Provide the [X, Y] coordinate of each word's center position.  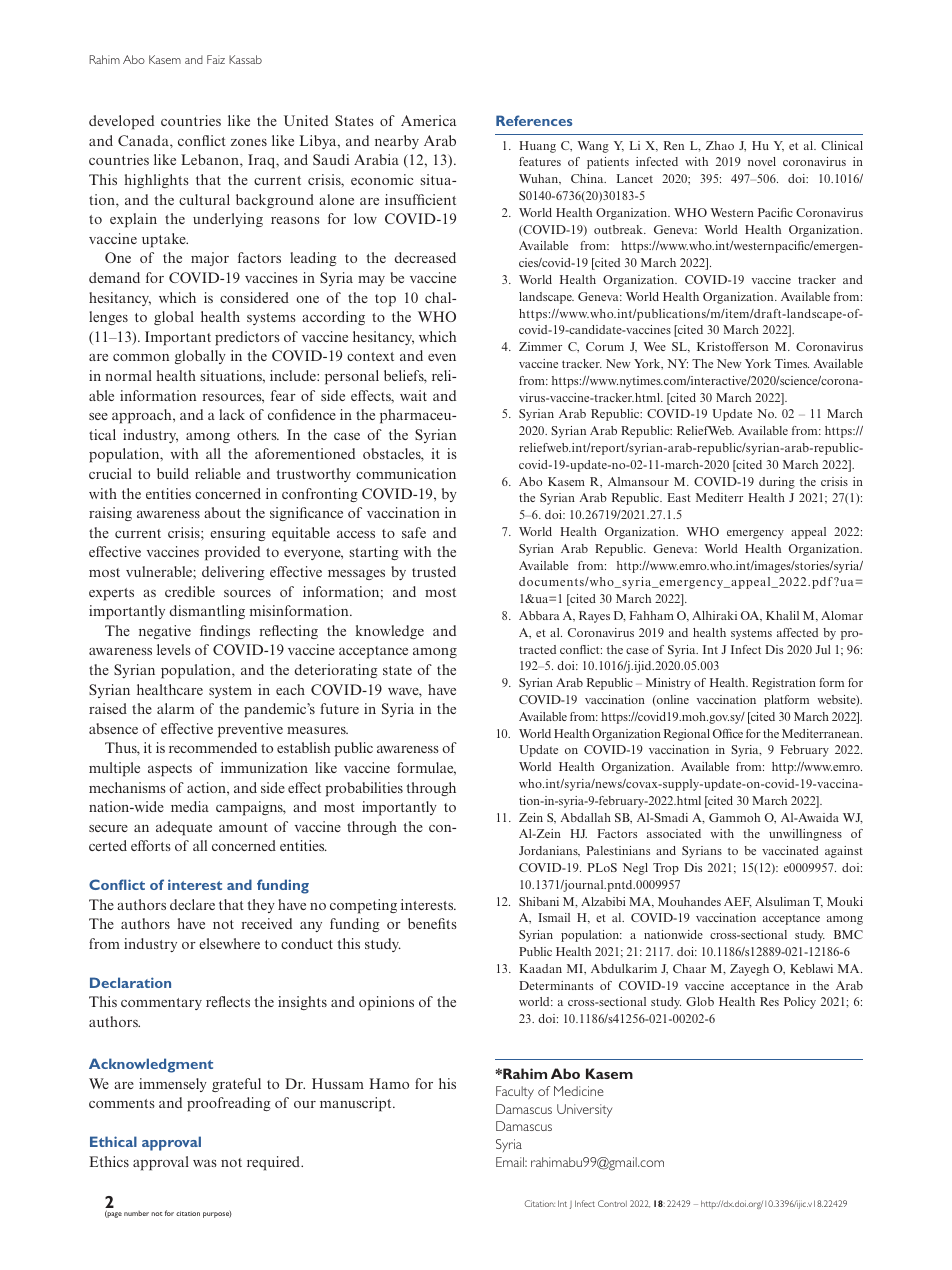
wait [413, 395]
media [190, 806]
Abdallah [586, 817]
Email [511, 1162]
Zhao [720, 145]
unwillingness [805, 835]
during [777, 483]
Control [612, 1203]
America [428, 120]
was [205, 1163]
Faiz [216, 59]
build [173, 473]
